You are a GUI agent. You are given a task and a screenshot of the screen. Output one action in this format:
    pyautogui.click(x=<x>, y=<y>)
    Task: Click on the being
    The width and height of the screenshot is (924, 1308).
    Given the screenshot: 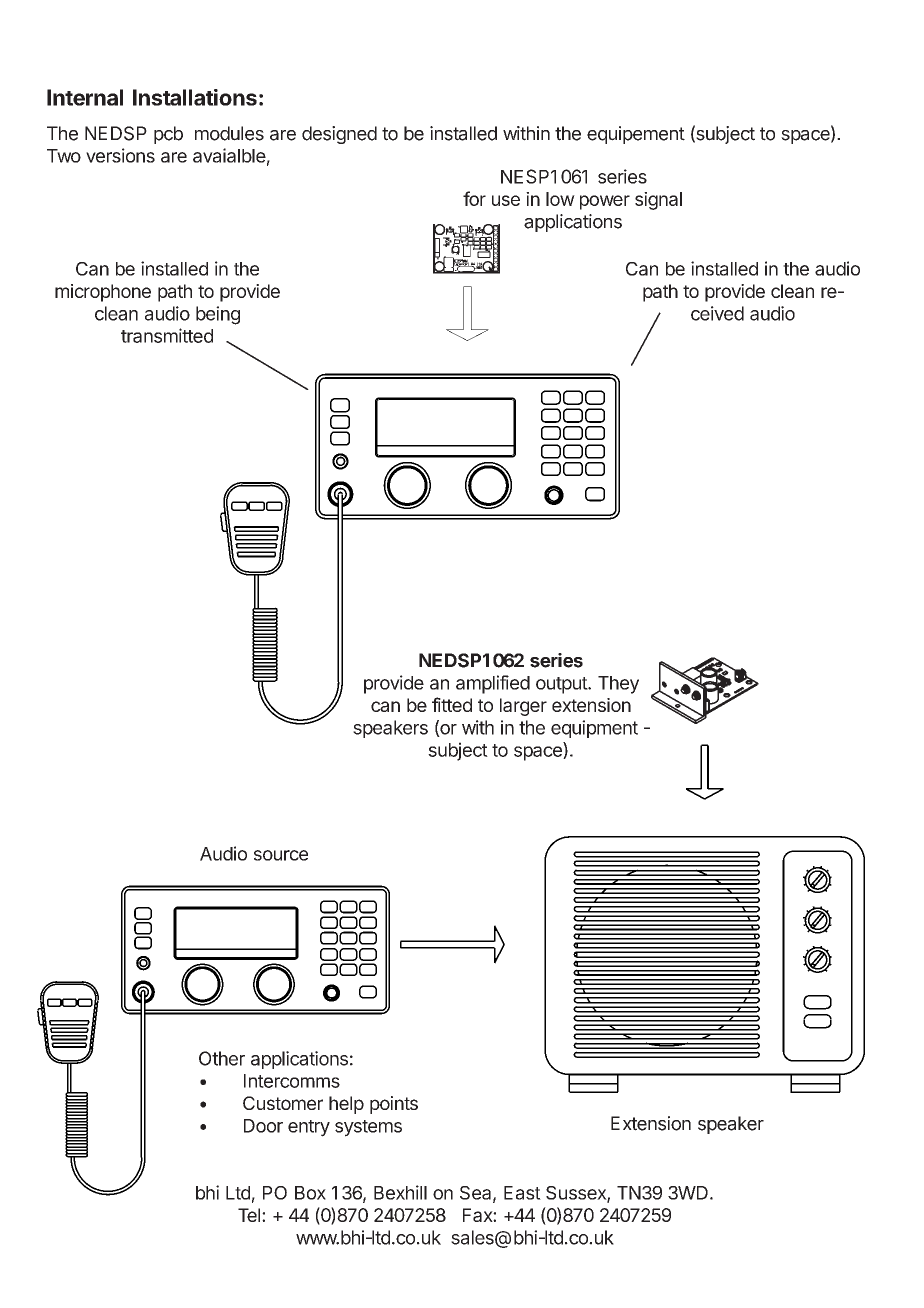 What is the action you would take?
    pyautogui.click(x=218, y=315)
